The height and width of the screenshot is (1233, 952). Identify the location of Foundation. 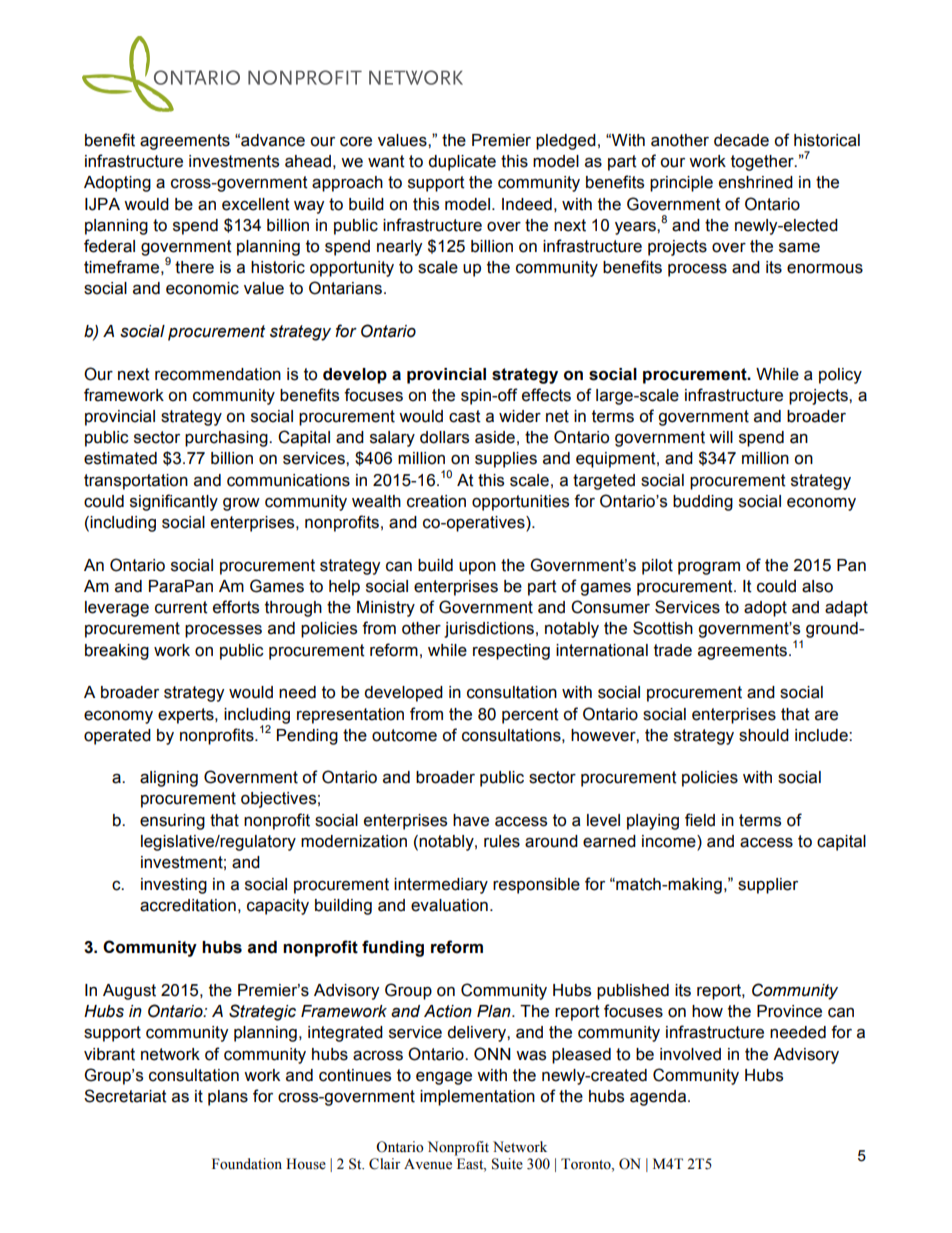
(247, 1164).
